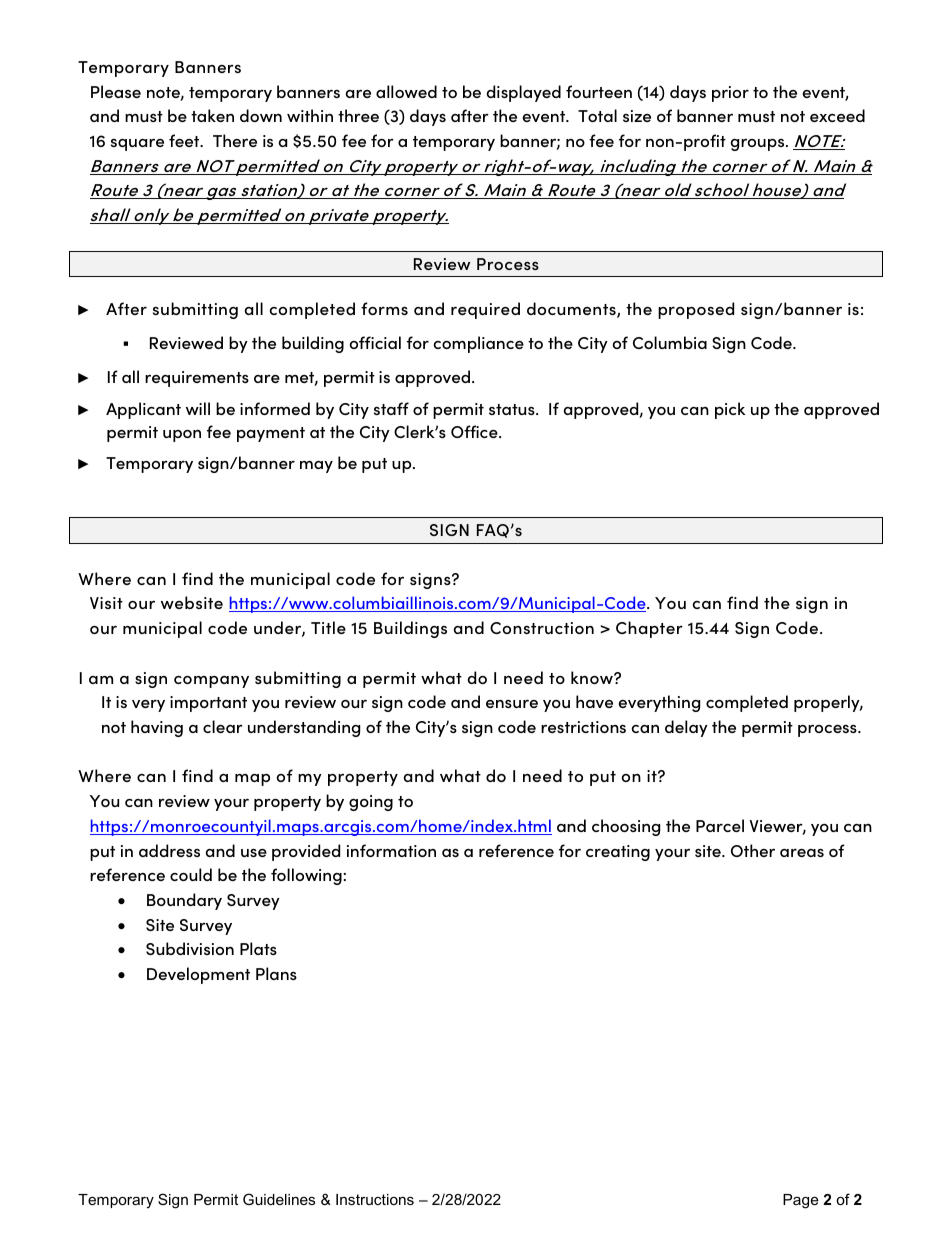 The height and width of the page is (1233, 952). Describe the element at coordinates (800, 1201) in the page. I see `Page` at that location.
